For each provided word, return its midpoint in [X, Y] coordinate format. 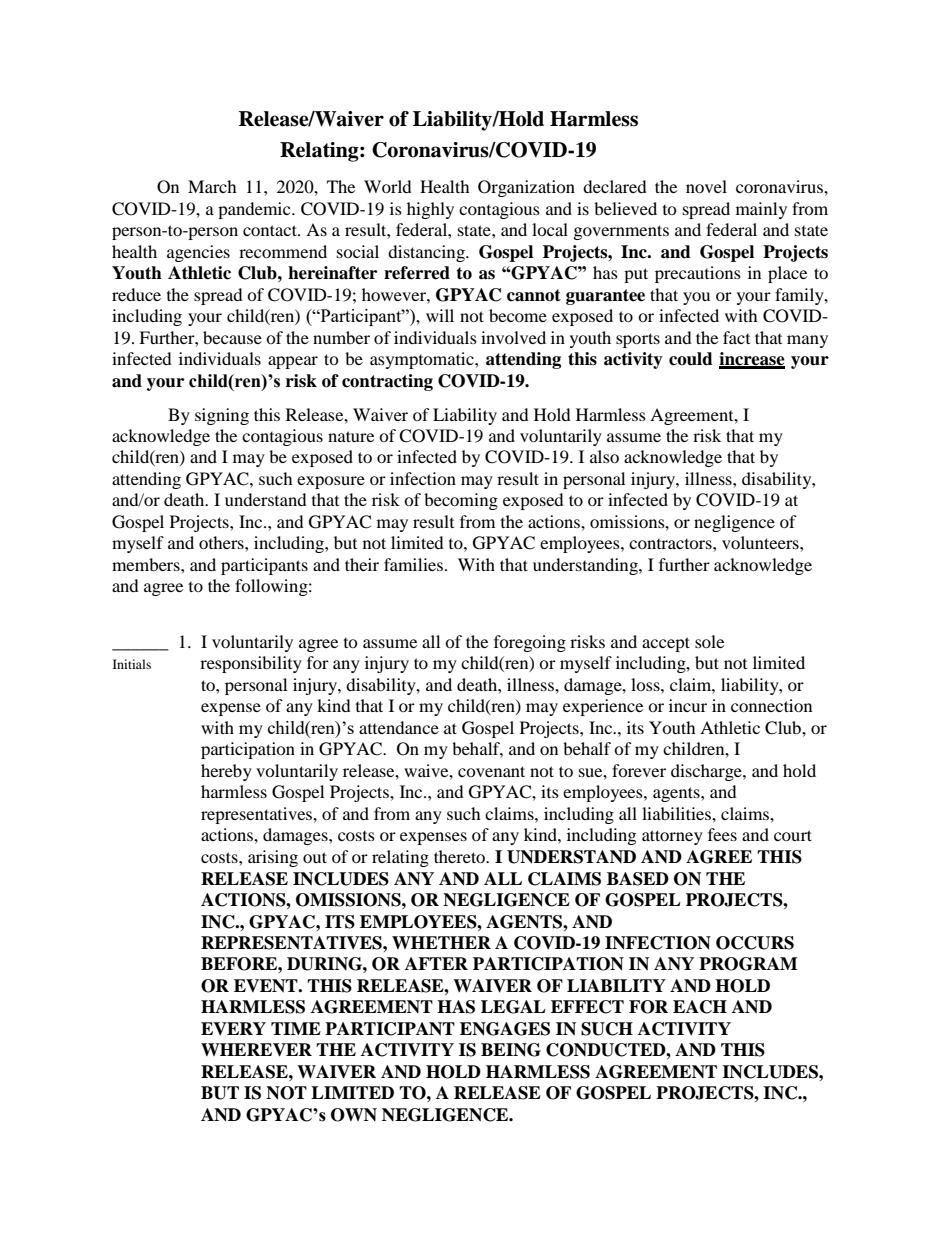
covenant [491, 771]
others [222, 542]
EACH [700, 1007]
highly [430, 210]
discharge [707, 772]
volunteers [761, 542]
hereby [226, 772]
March [212, 186]
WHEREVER [256, 1050]
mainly [761, 210]
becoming [461, 501]
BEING [511, 1050]
